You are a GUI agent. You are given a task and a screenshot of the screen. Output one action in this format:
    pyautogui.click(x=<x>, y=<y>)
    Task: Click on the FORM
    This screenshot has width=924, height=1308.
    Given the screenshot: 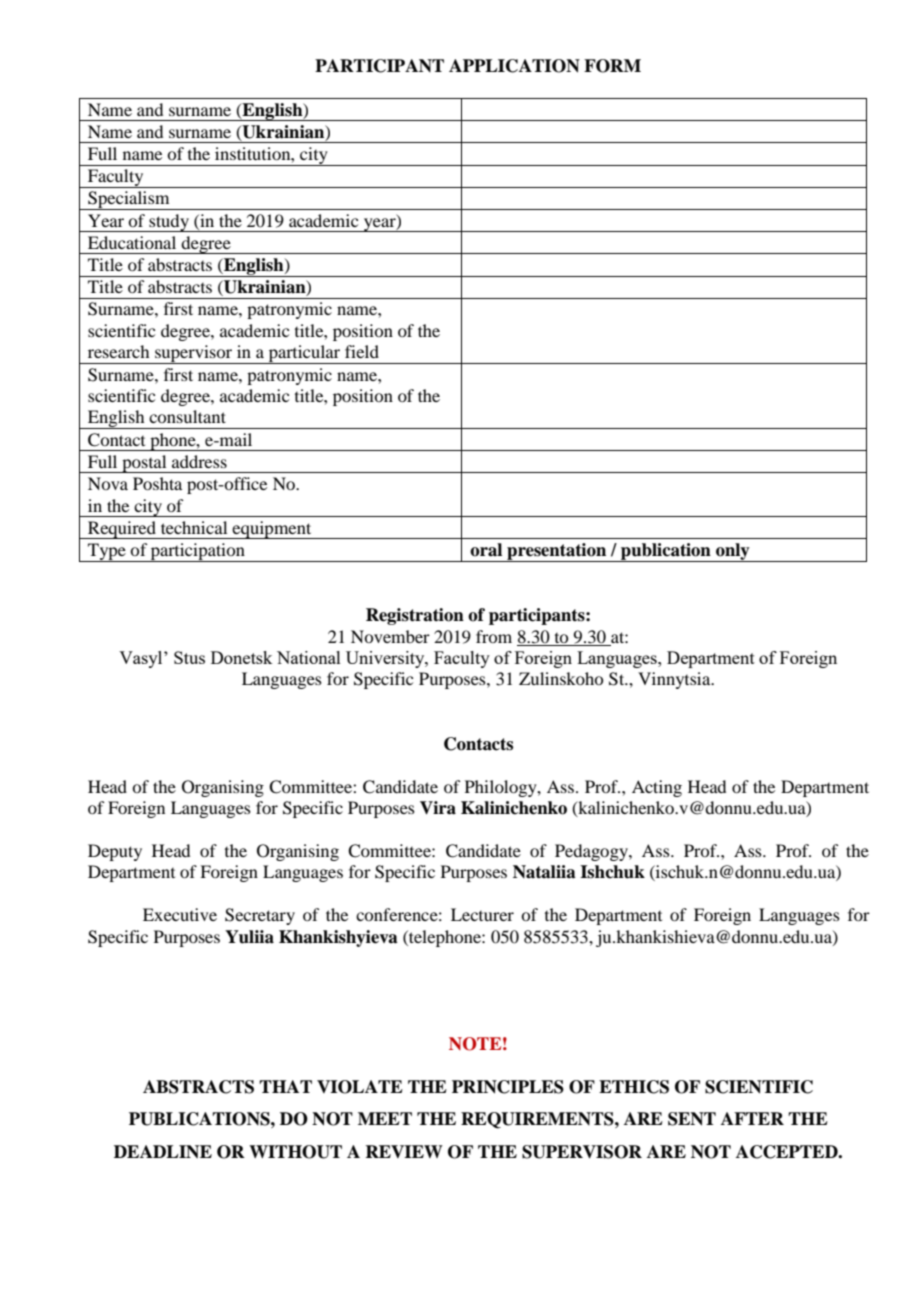 What is the action you would take?
    pyautogui.click(x=612, y=66)
